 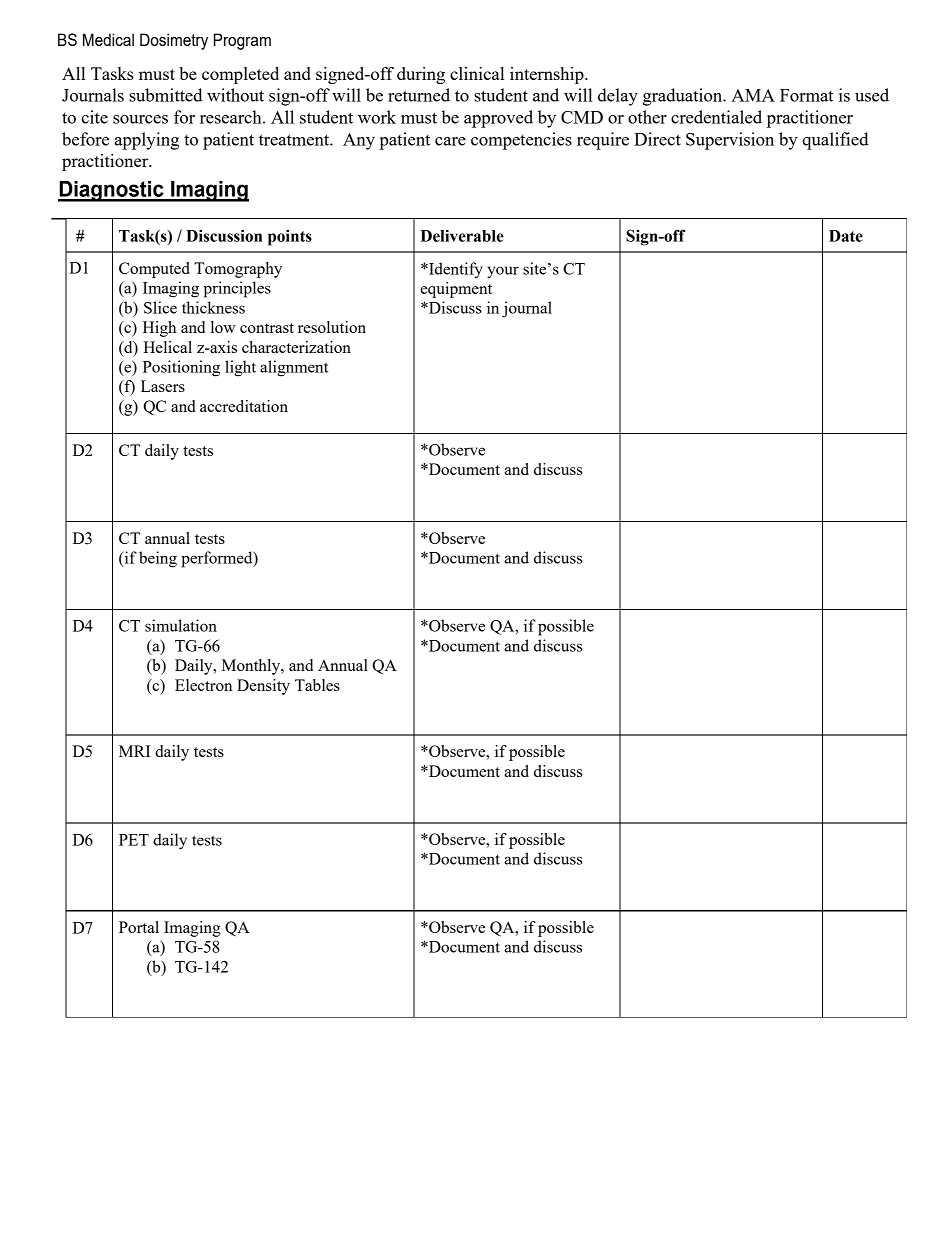 I want to click on clinical, so click(x=477, y=73).
